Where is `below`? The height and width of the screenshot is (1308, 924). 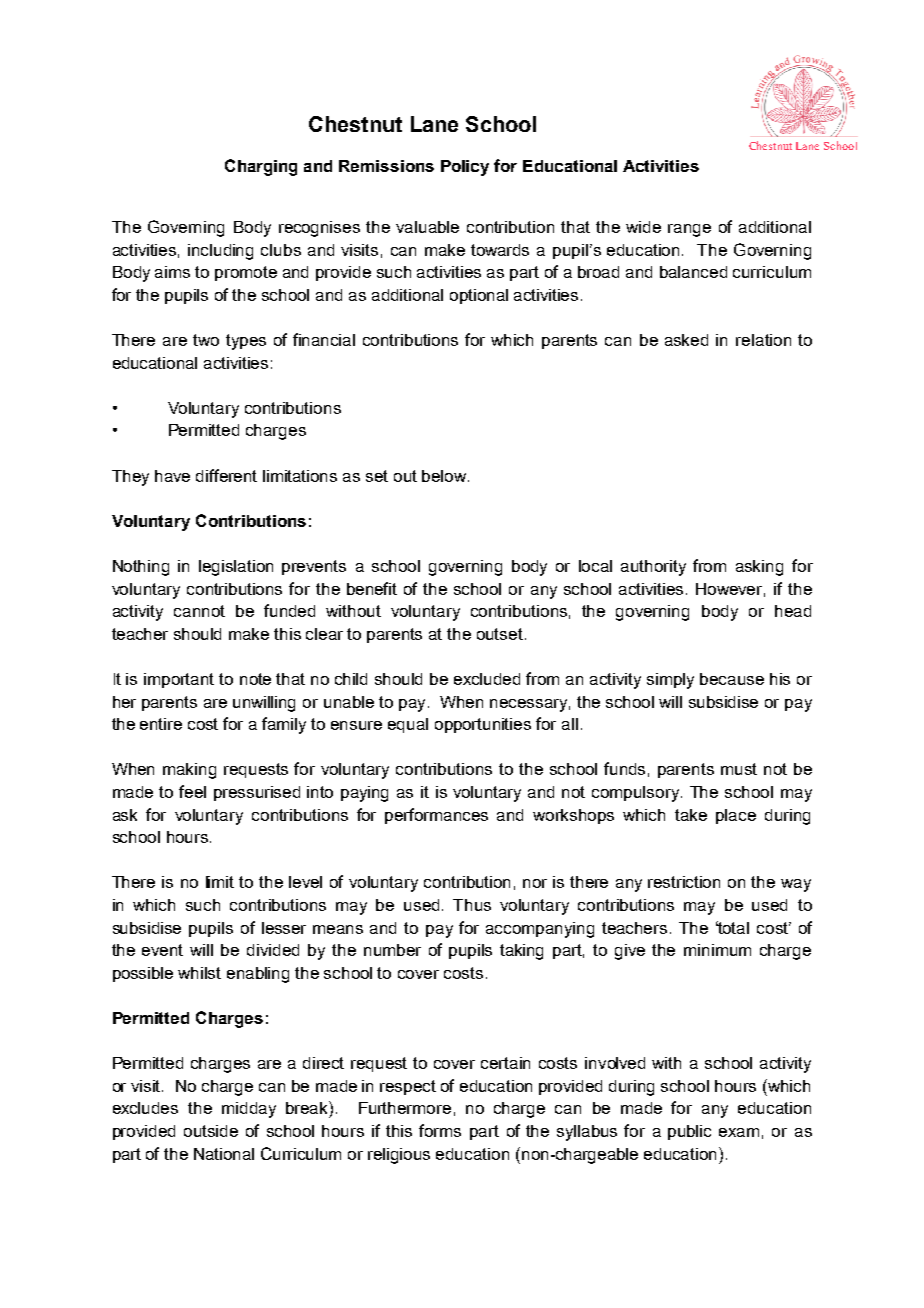
below is located at coordinates (445, 476).
